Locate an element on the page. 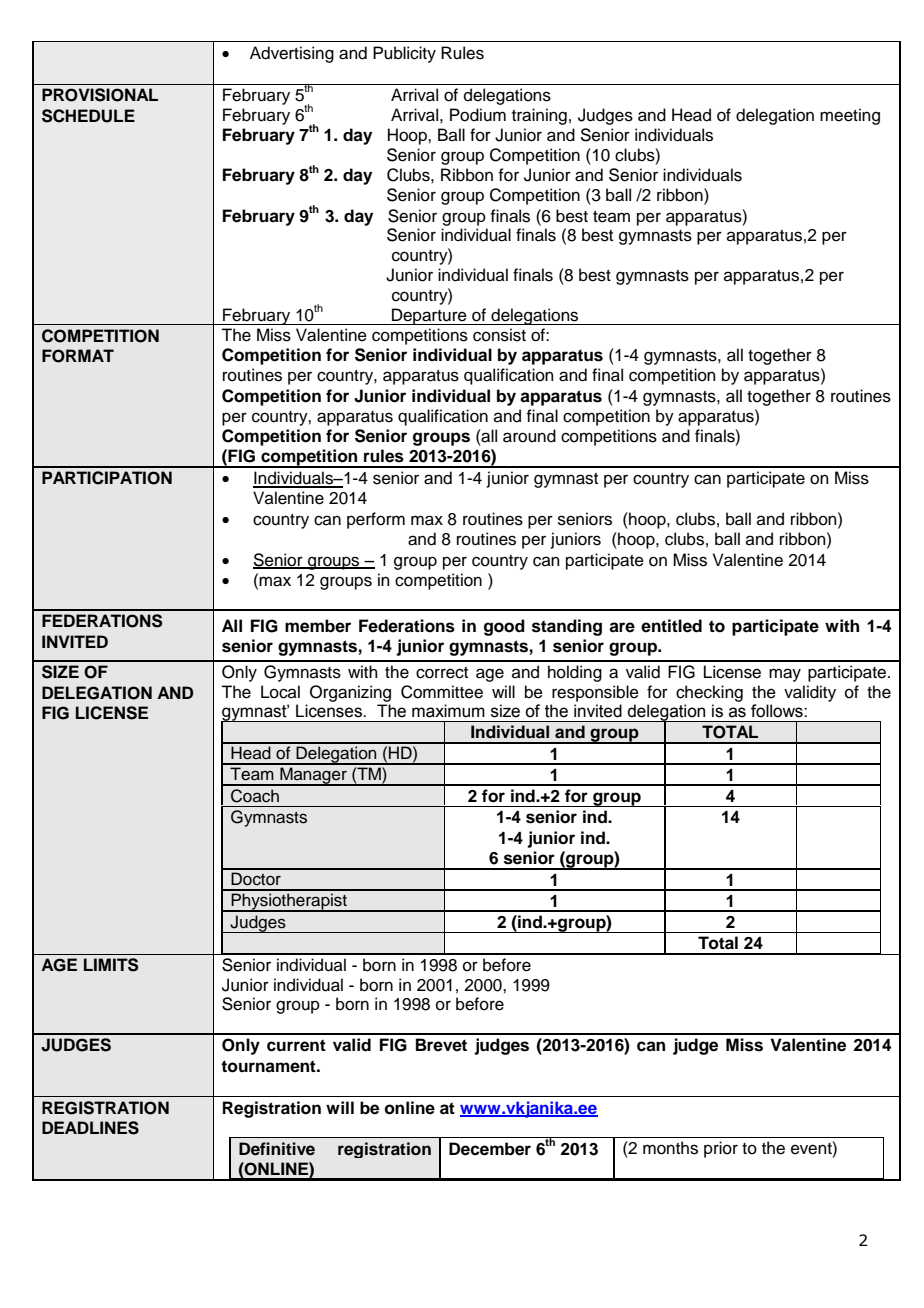  Physiotherapist is located at coordinates (289, 902).
